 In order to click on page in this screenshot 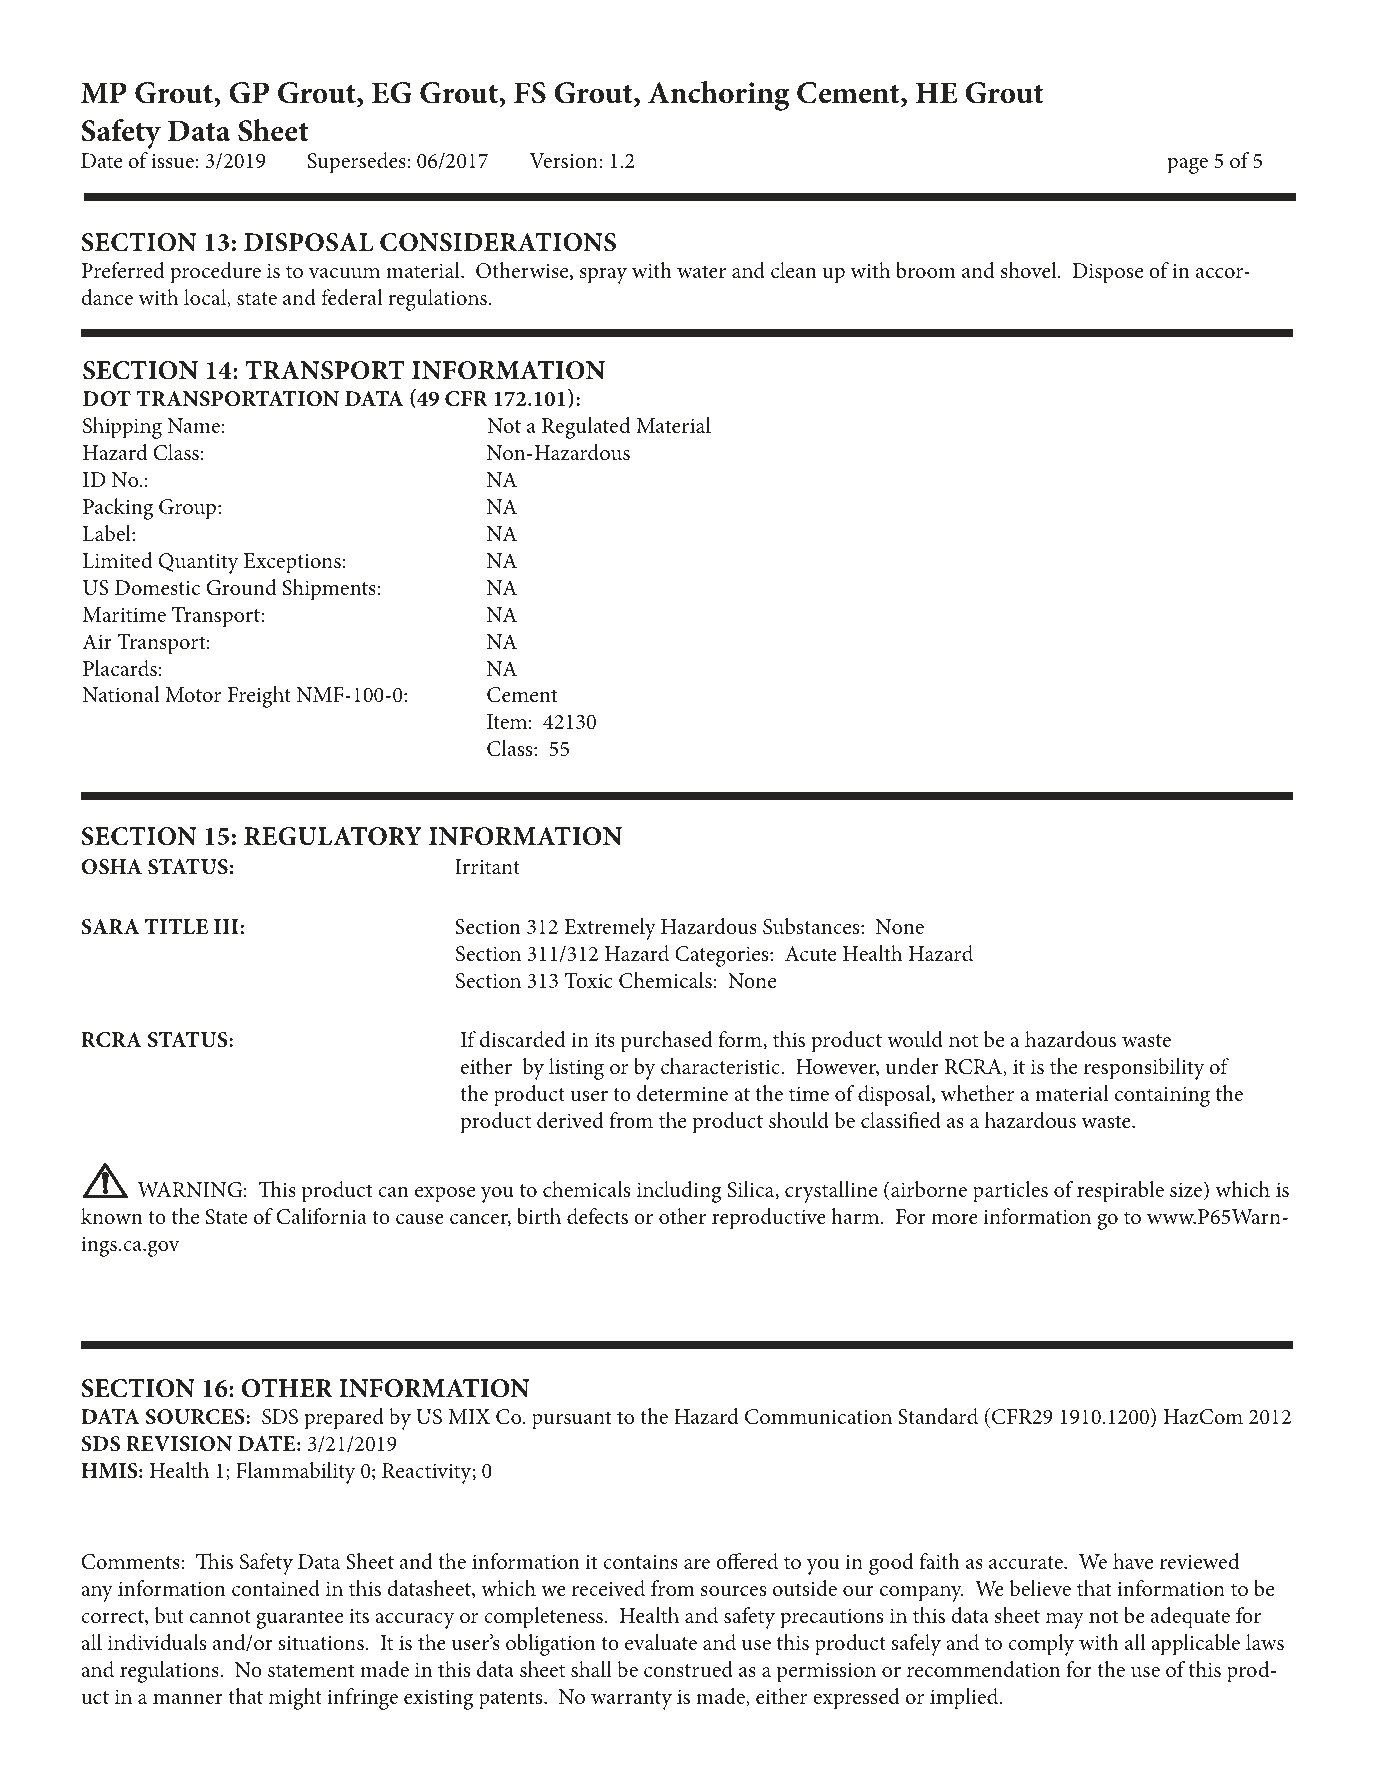, I will do `click(1187, 166)`.
